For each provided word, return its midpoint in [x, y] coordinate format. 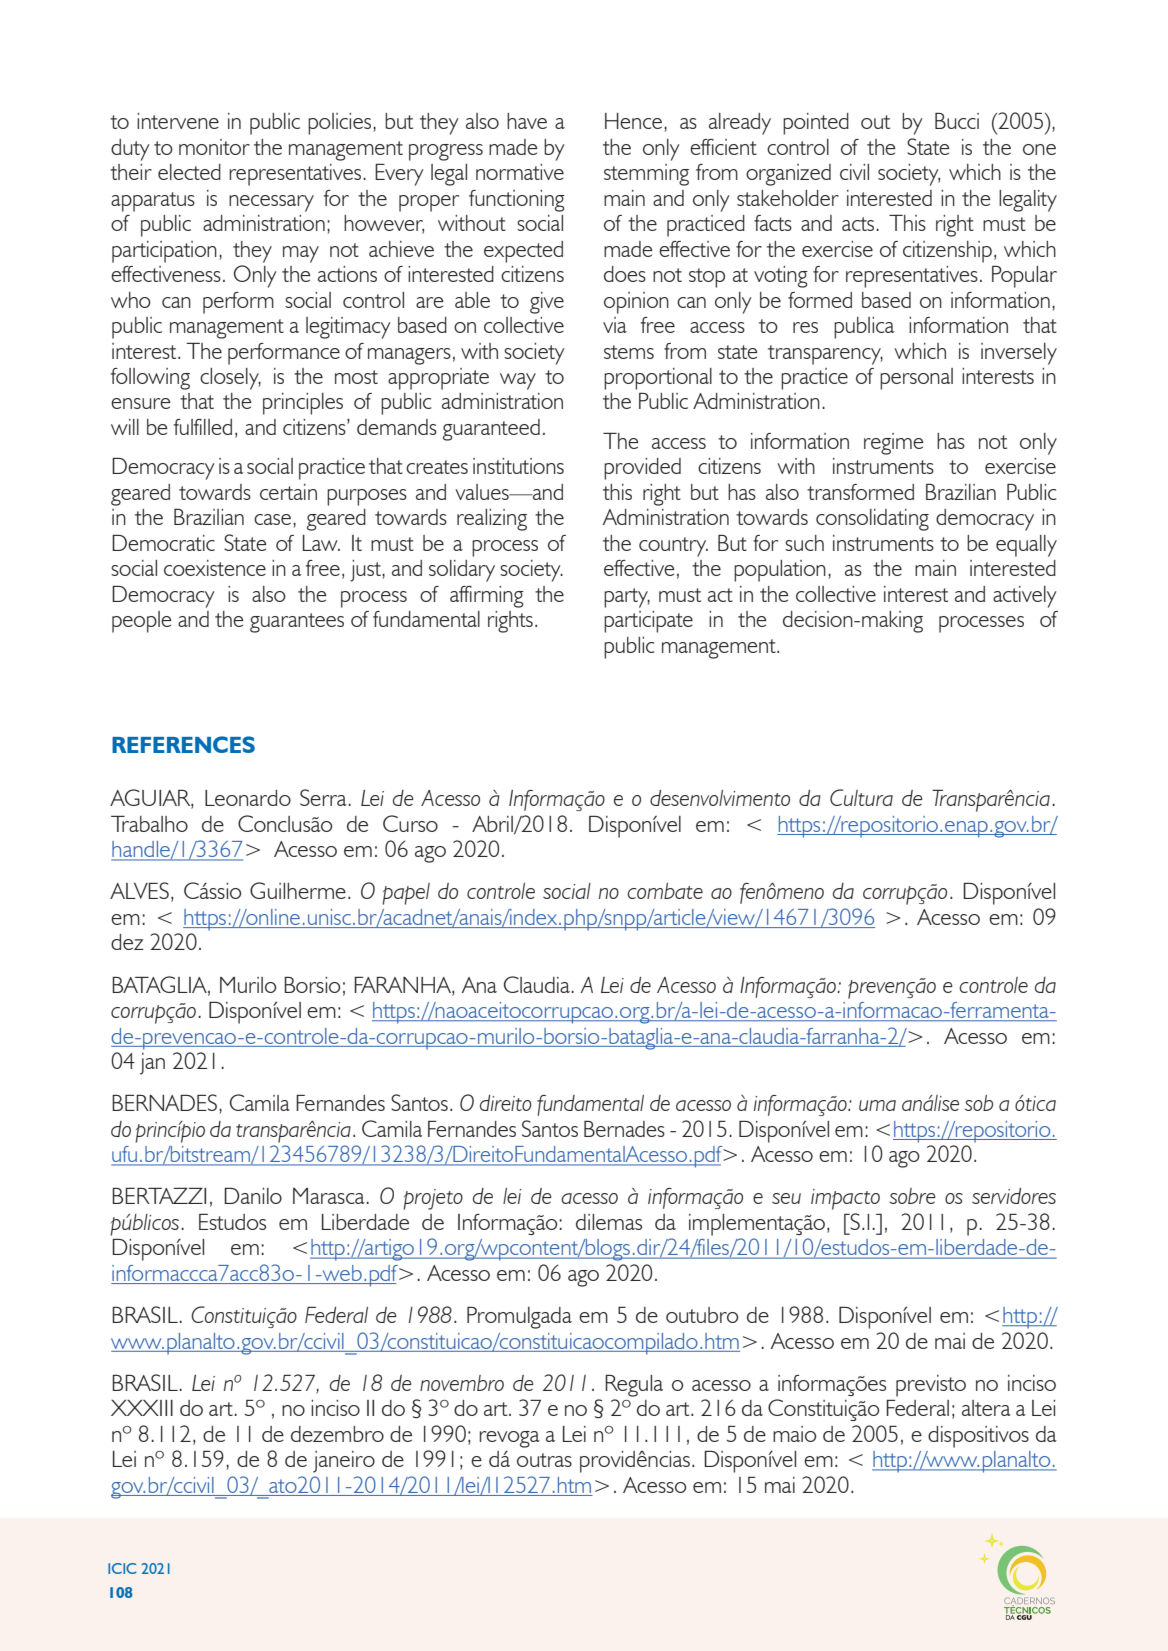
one [1039, 149]
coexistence [215, 568]
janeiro [344, 1462]
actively [1025, 597]
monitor [214, 147]
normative [520, 172]
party [627, 598]
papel [406, 894]
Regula [634, 1386]
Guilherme [298, 890]
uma [877, 1105]
